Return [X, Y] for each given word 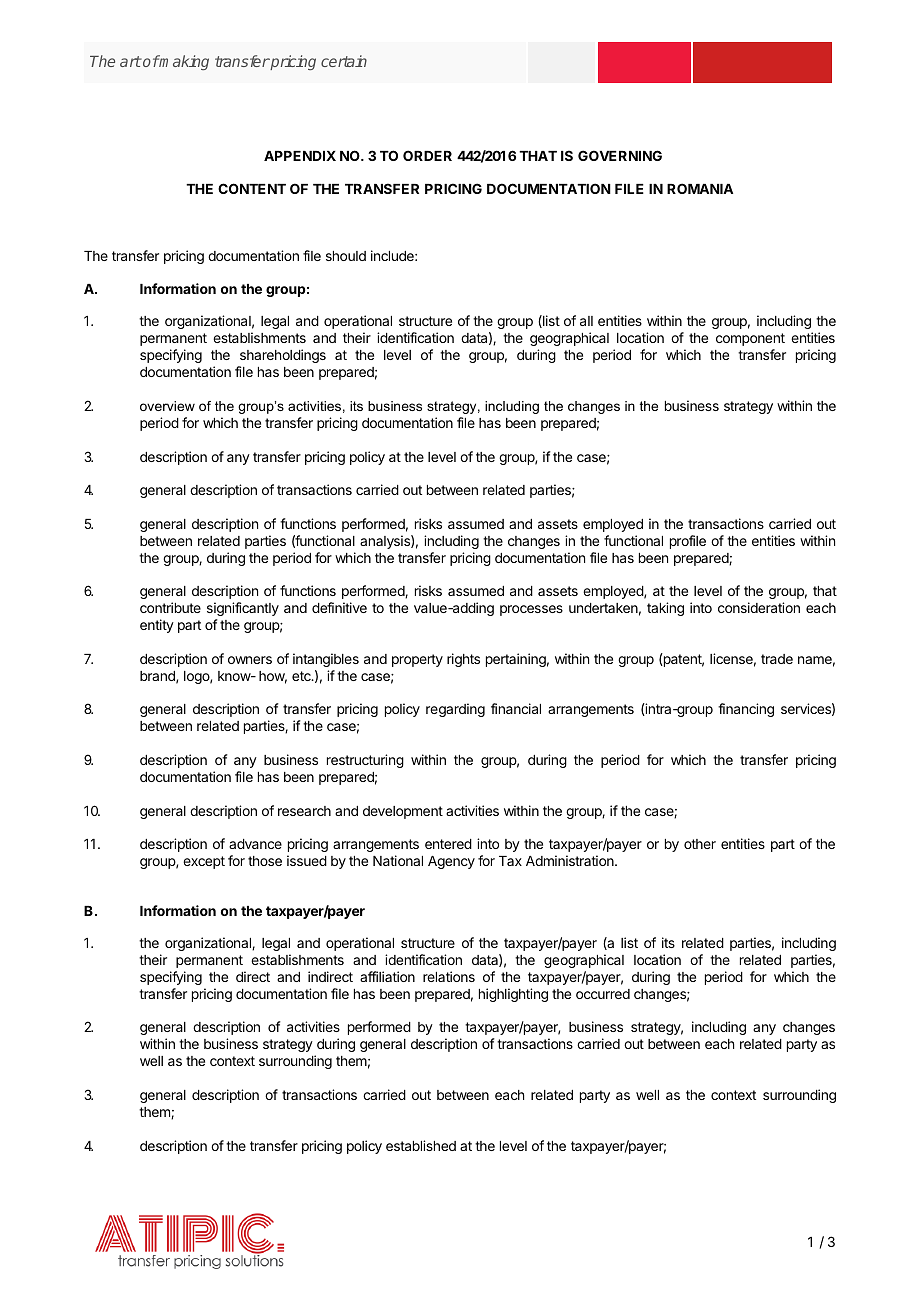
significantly [243, 609]
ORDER [427, 155]
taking [665, 609]
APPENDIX [300, 156]
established [421, 1145]
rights [463, 660]
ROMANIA [700, 188]
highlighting [513, 995]
